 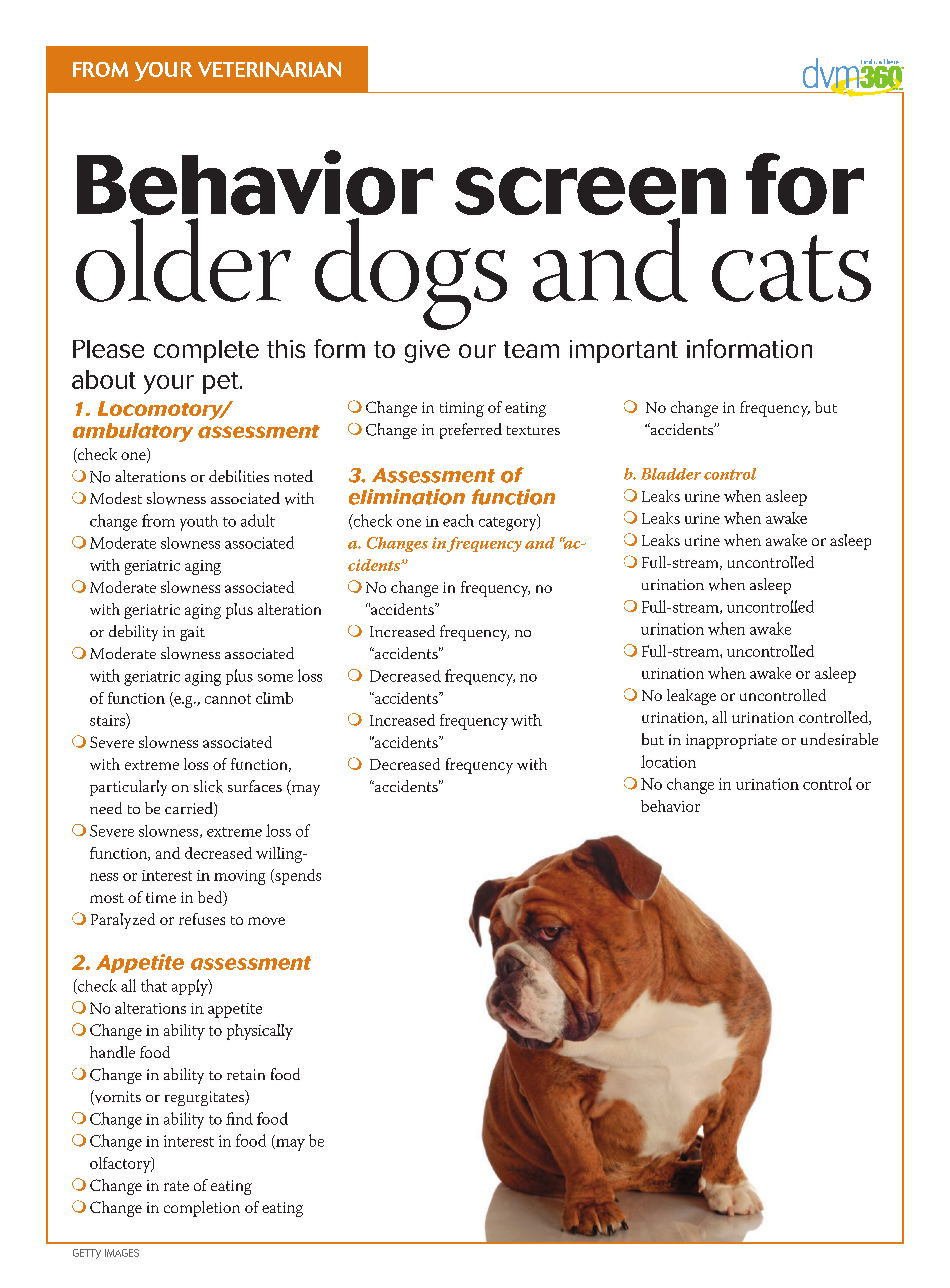 I want to click on completion, so click(x=202, y=1209).
